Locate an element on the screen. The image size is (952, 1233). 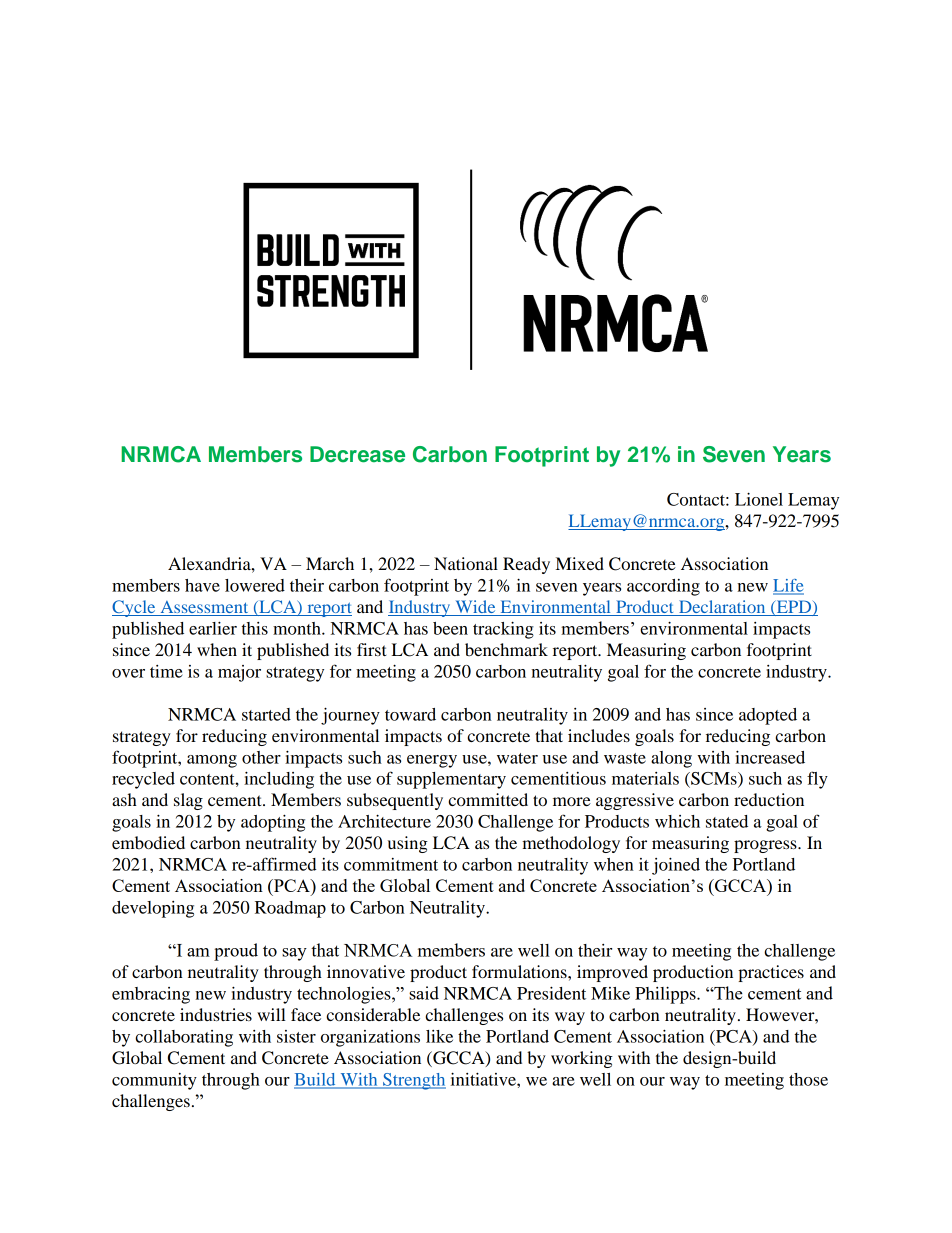
progress is located at coordinates (766, 846).
